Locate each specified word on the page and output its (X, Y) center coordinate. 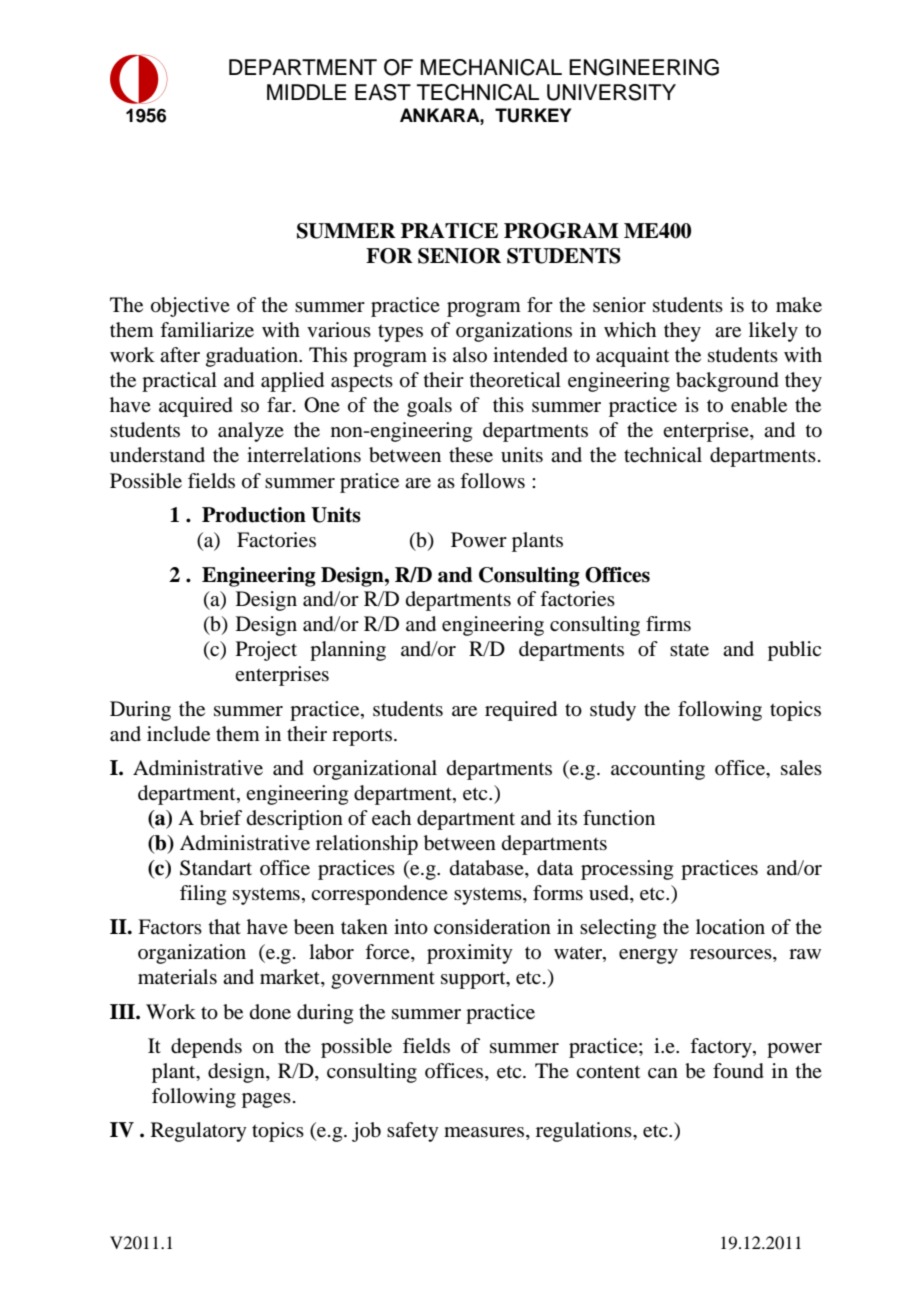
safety (413, 1132)
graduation (253, 357)
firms (668, 623)
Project (266, 651)
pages (266, 1100)
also (470, 354)
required (521, 711)
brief (221, 818)
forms (558, 893)
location (730, 927)
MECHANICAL (491, 67)
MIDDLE (306, 92)
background (727, 382)
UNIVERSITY (611, 92)
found (738, 1071)
